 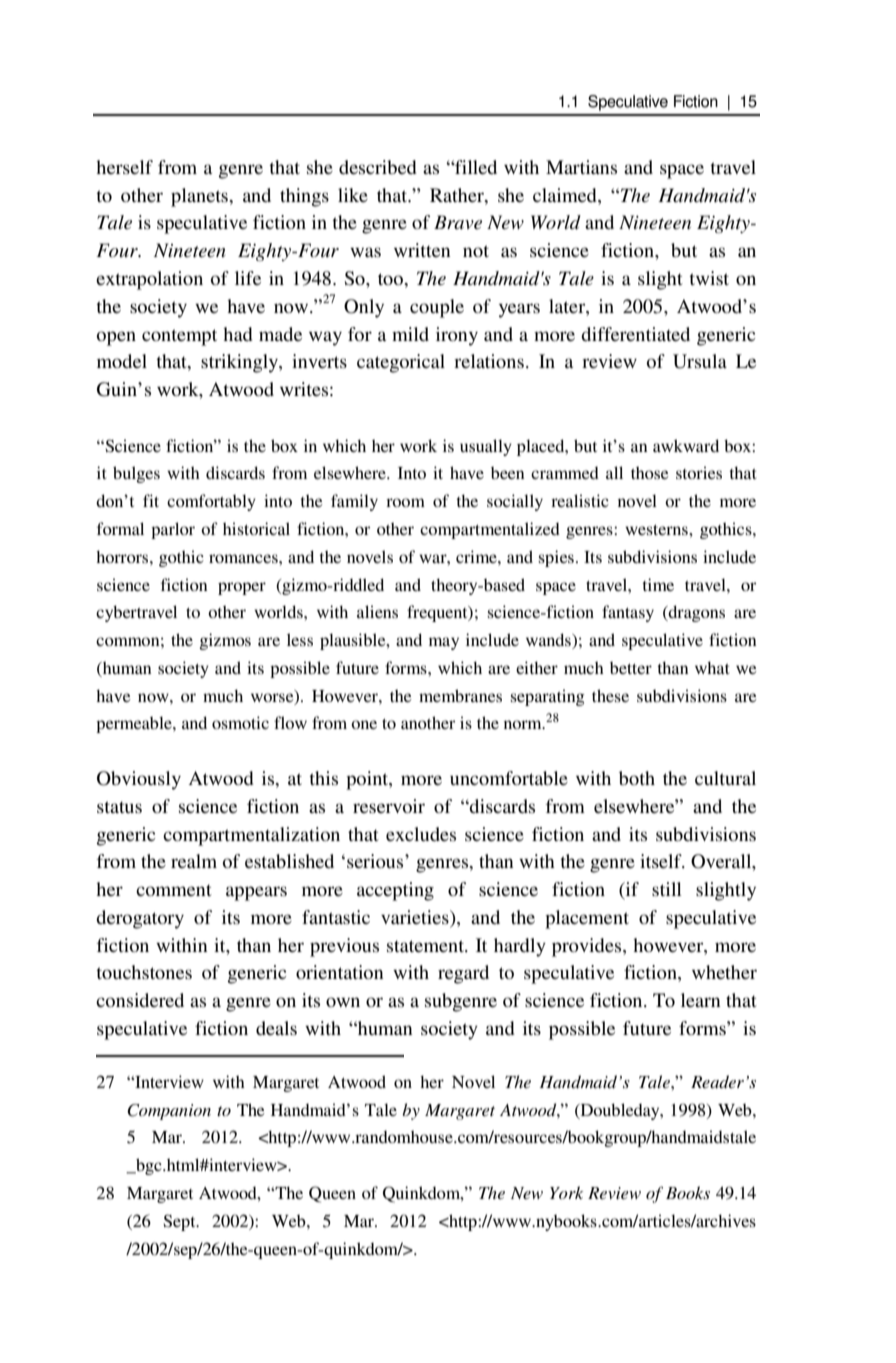 I want to click on membranes, so click(x=460, y=695).
